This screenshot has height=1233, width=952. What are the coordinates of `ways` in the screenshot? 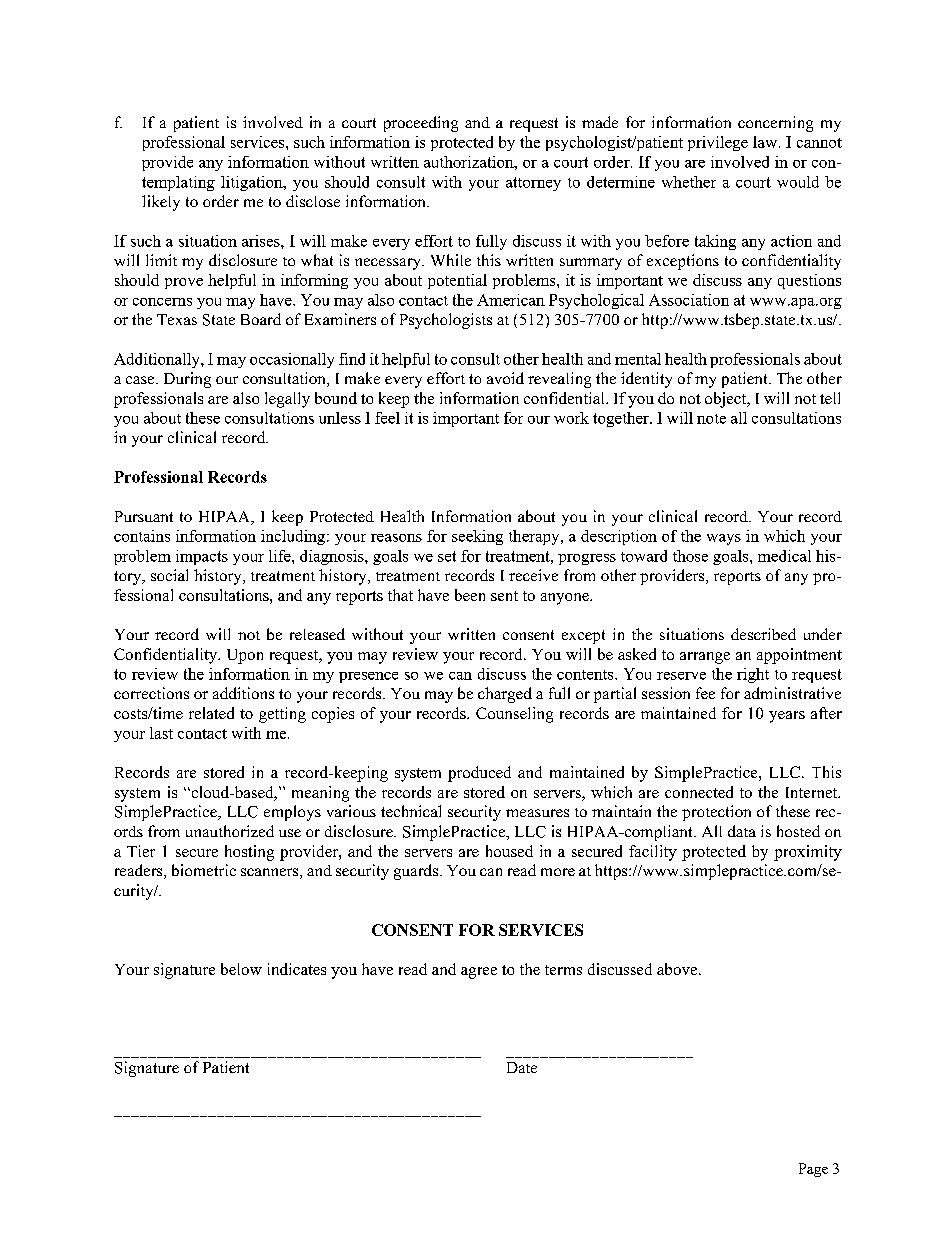 It's located at (724, 539).
